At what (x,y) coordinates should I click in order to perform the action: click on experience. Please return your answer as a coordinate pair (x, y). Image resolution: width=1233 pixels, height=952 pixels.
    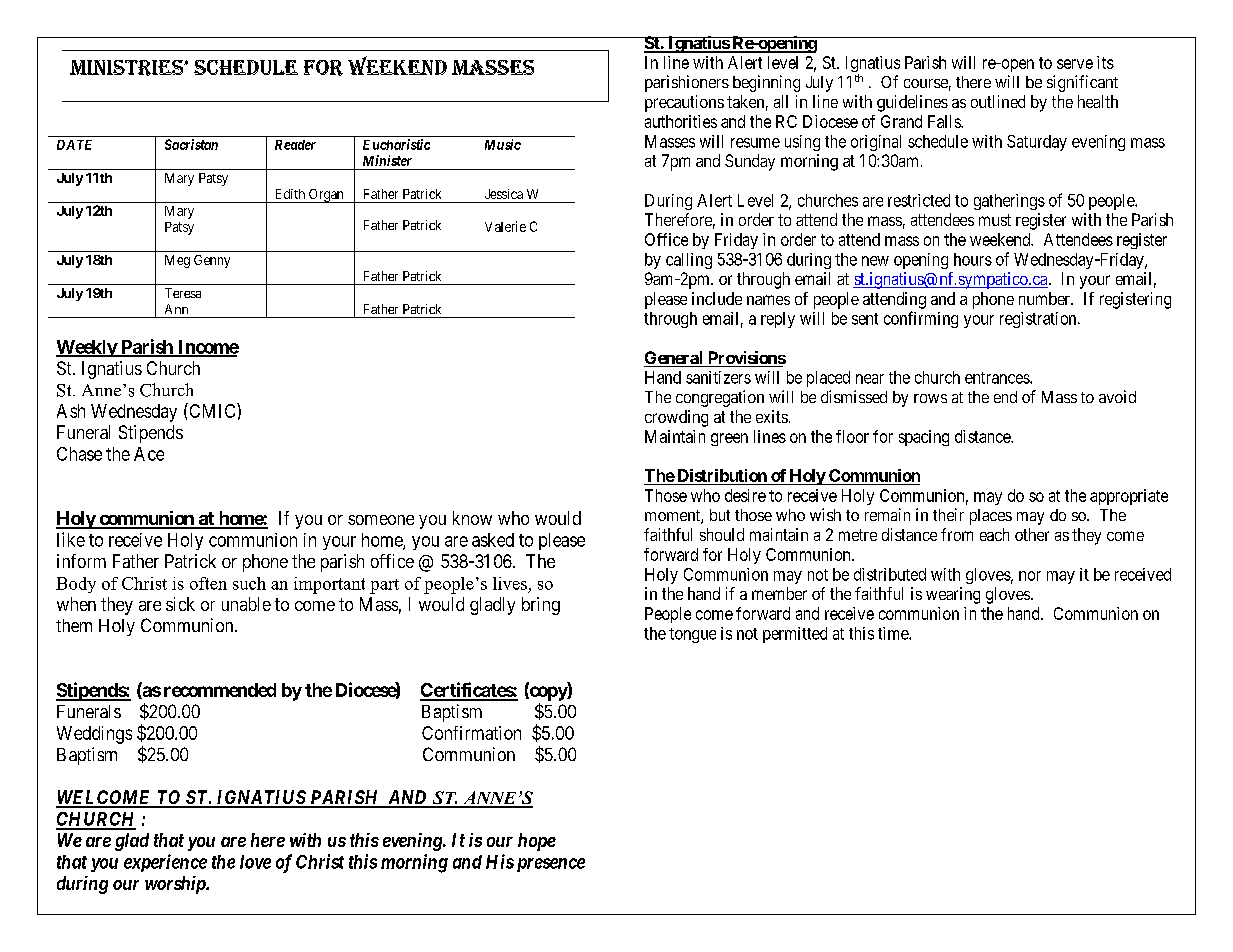
    Looking at the image, I should click on (165, 863).
